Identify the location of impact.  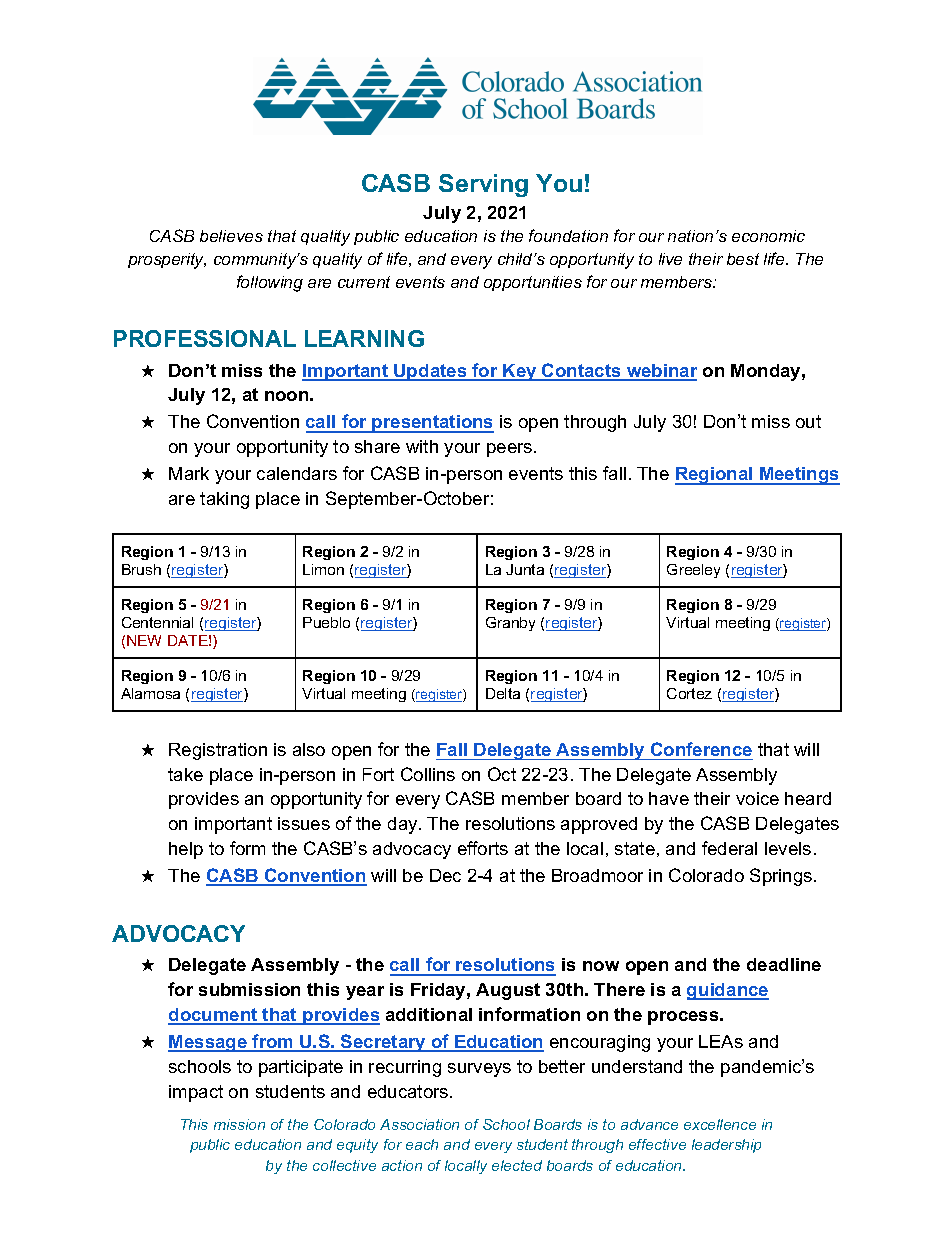
(196, 1093).
